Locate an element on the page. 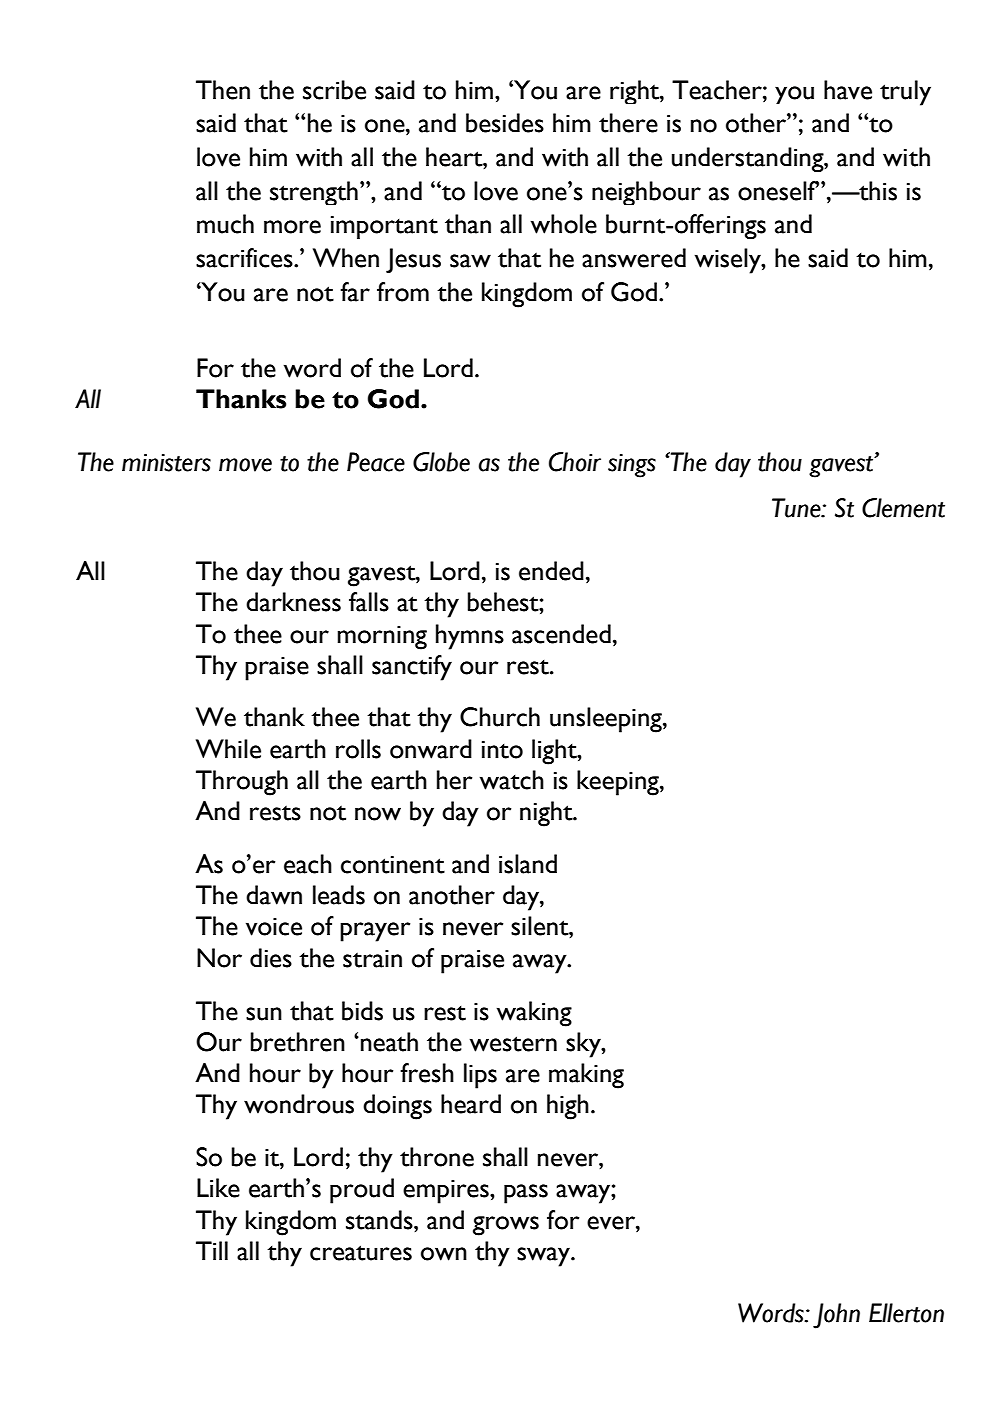 This document has width=1002, height=1418. Church is located at coordinates (500, 717).
